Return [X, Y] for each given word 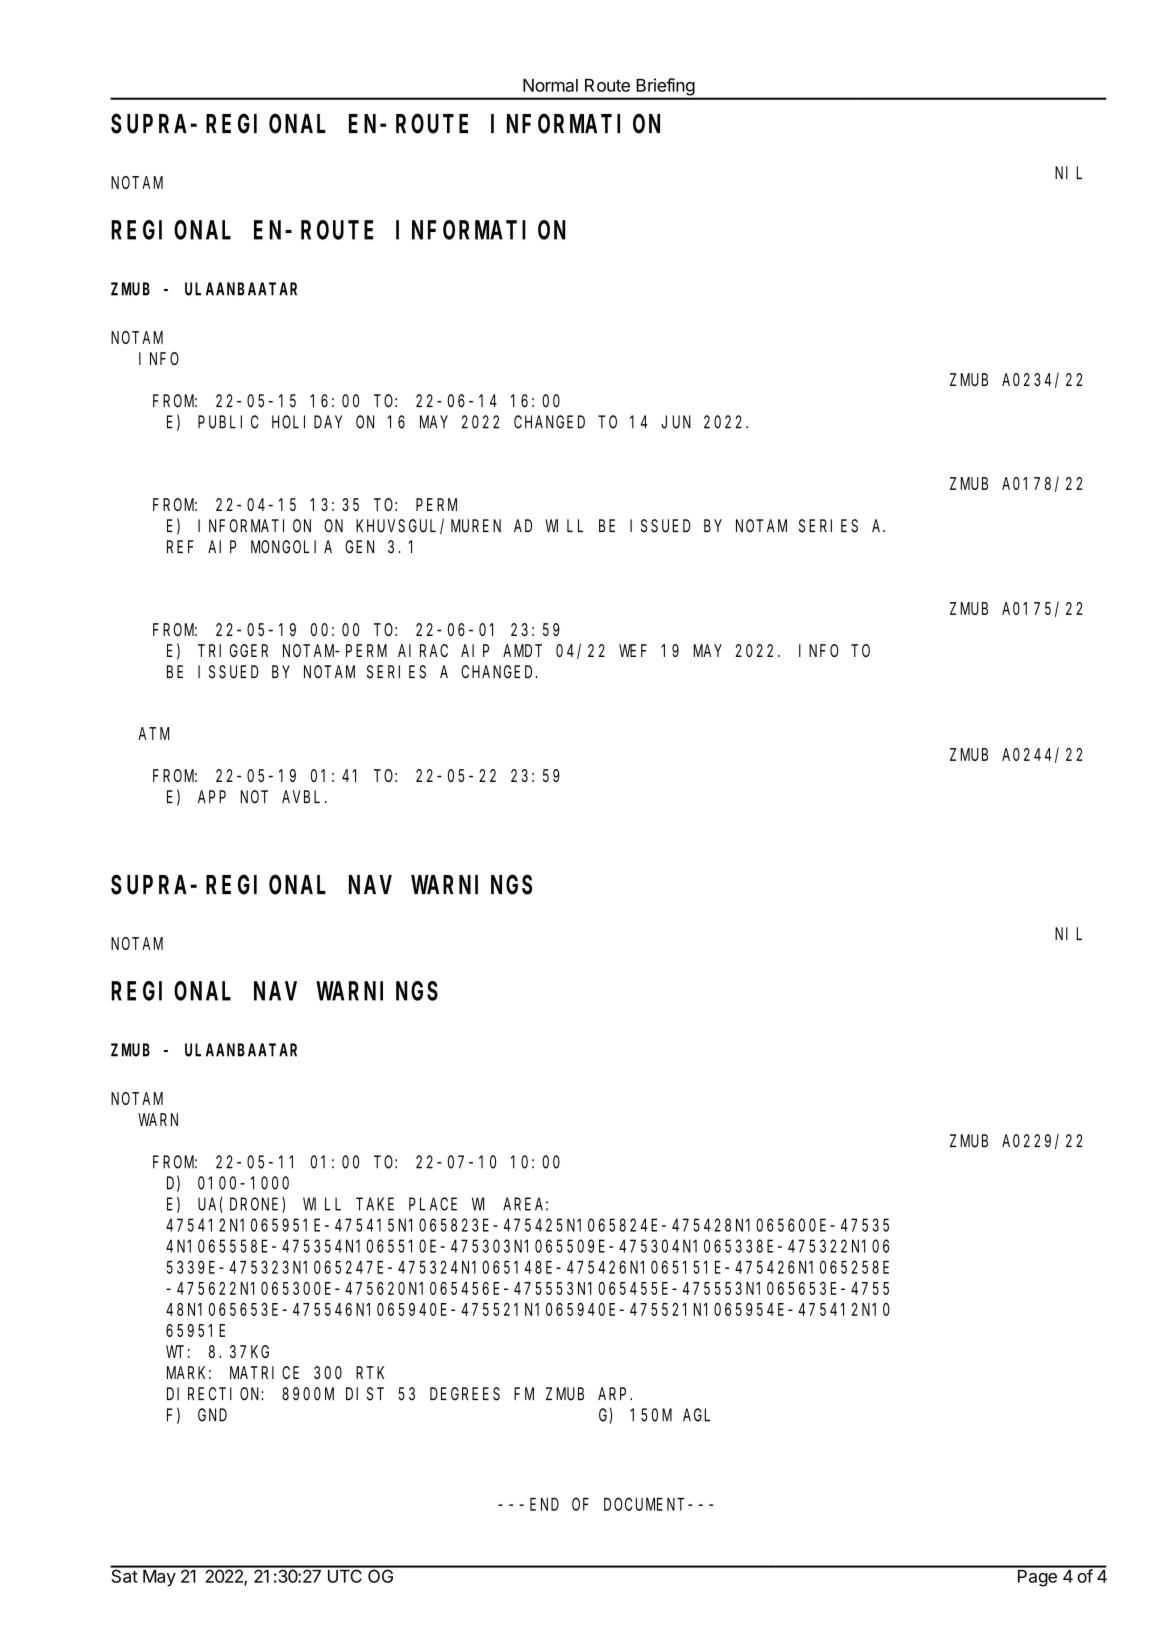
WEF [633, 651]
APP [212, 797]
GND [212, 1415]
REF [180, 547]
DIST [365, 1394]
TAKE [375, 1204]
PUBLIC [228, 422]
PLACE [433, 1204]
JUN [676, 422]
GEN [359, 547]
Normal [550, 85]
